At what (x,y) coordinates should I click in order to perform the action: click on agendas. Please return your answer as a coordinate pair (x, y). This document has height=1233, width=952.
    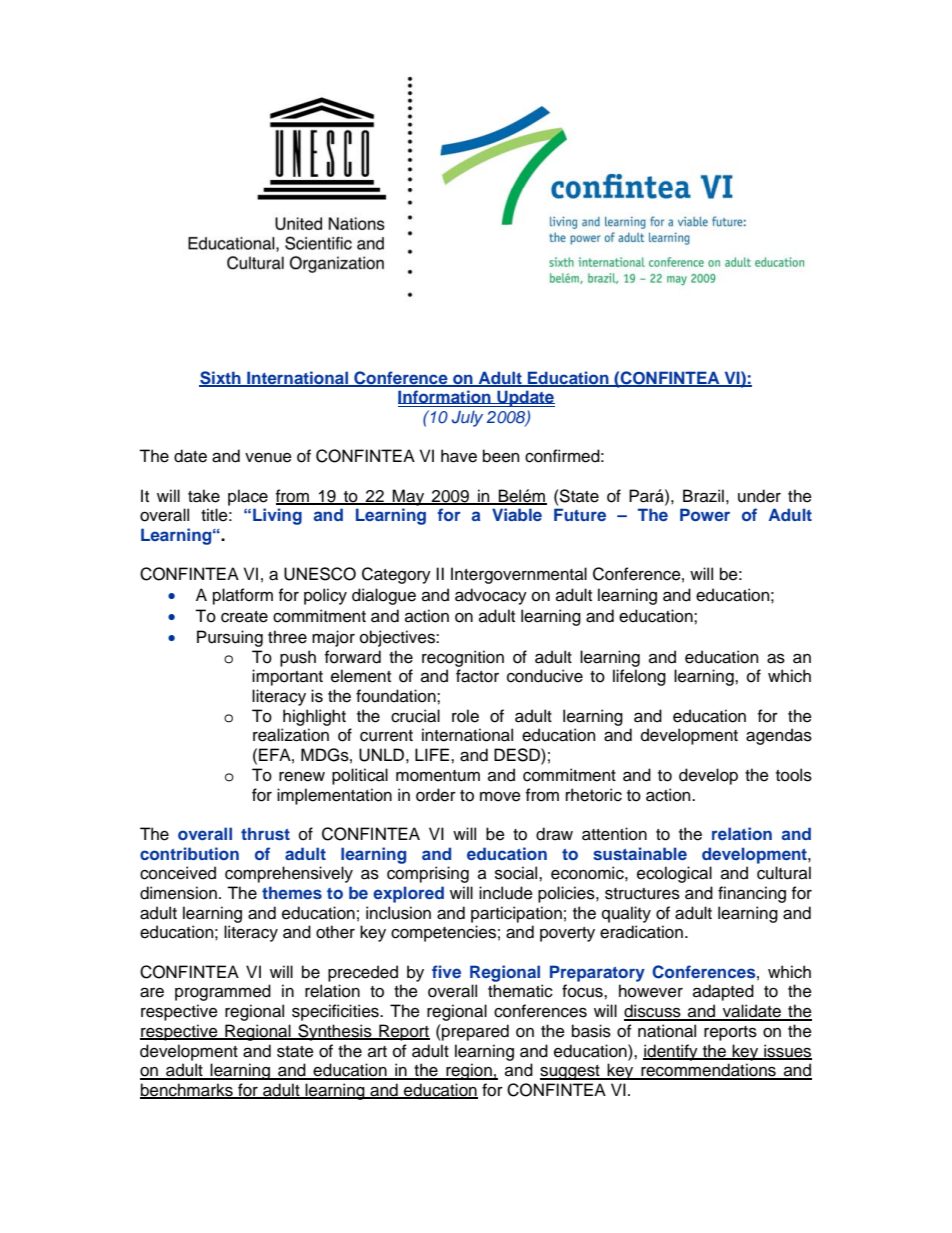
    Looking at the image, I should click on (779, 736).
